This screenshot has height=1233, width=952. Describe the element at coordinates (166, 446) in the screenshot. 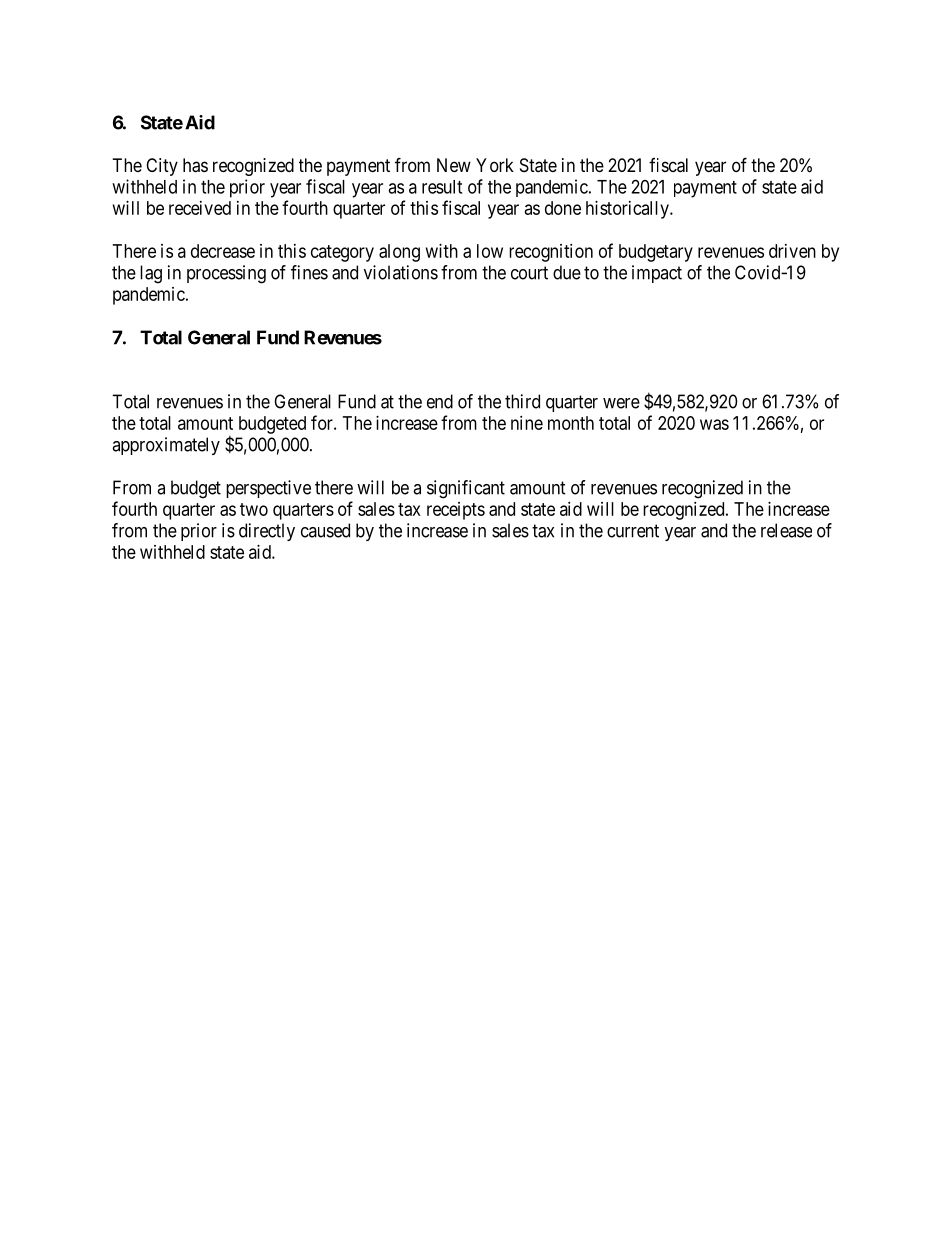

I see `approximately` at that location.
